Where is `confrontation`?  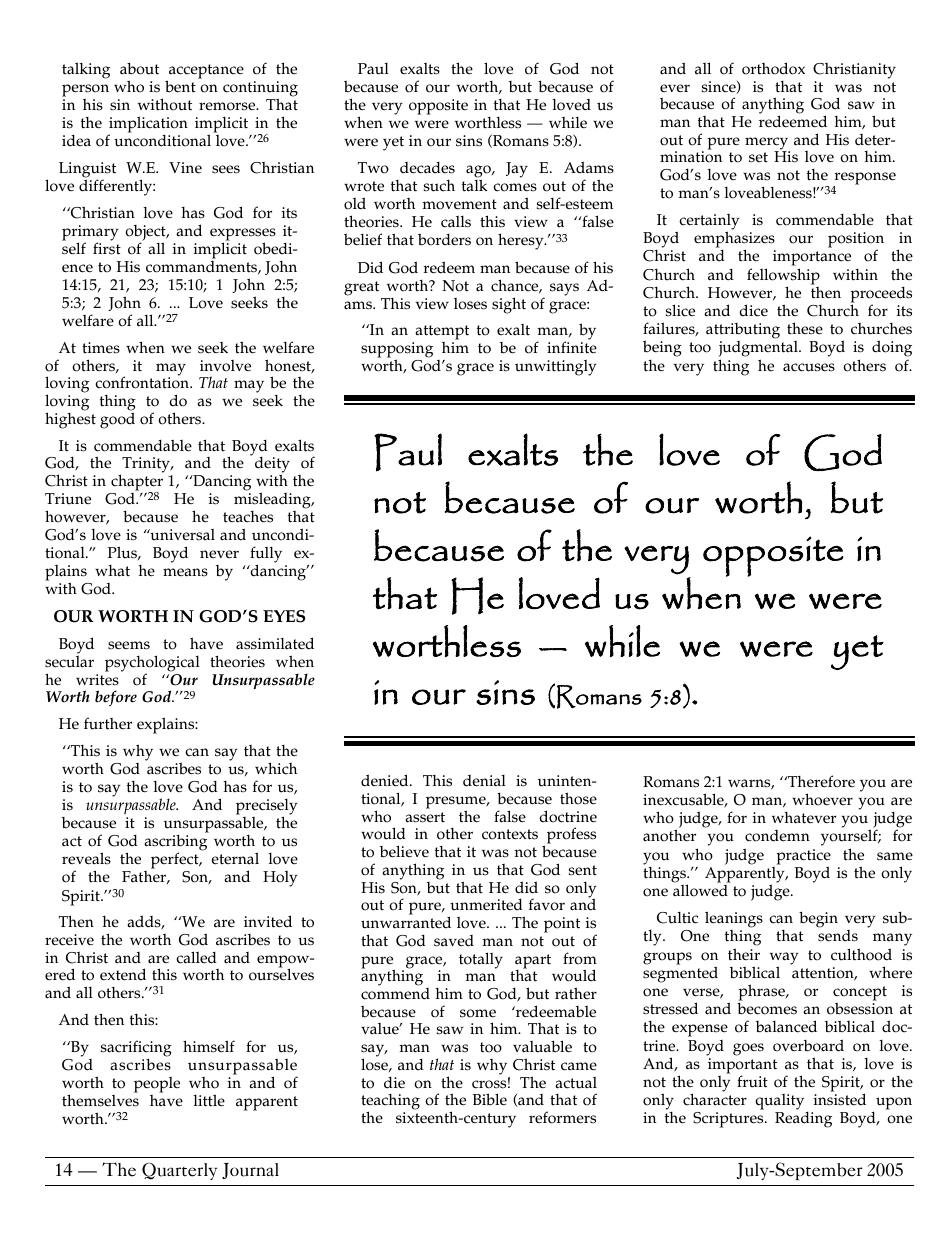
confrontation is located at coordinates (143, 382).
